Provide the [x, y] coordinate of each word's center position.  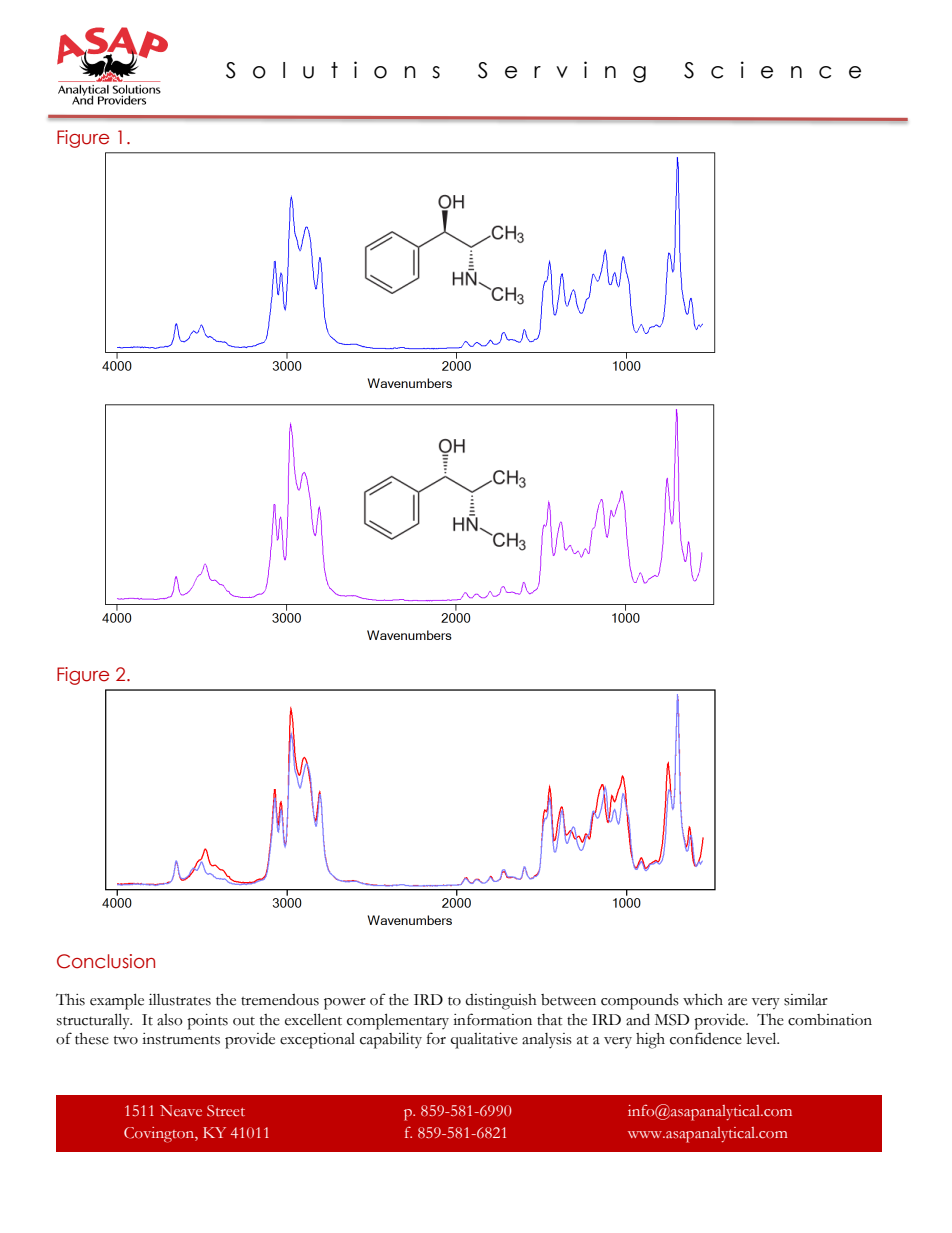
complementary [398, 1021]
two [126, 1040]
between [568, 1000]
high [650, 1041]
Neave [181, 1110]
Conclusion [106, 961]
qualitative [484, 1041]
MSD [672, 1020]
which [703, 1000]
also [170, 1020]
